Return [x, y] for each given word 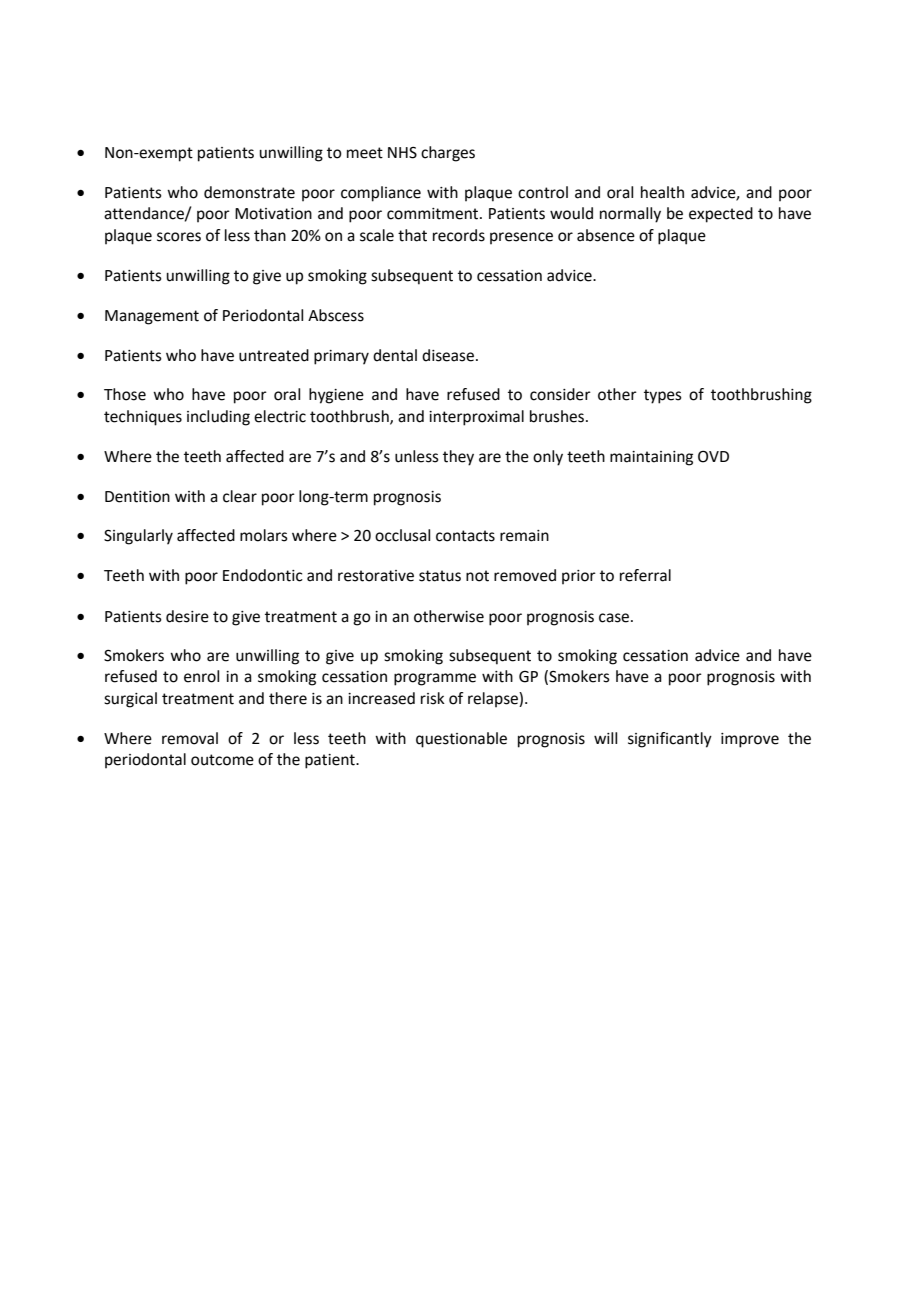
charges [448, 154]
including [218, 418]
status [440, 576]
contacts [465, 536]
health [662, 192]
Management [152, 317]
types [663, 396]
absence [606, 235]
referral [645, 575]
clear [240, 496]
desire [187, 616]
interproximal [476, 418]
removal [190, 738]
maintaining [651, 458]
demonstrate [249, 192]
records [459, 235]
